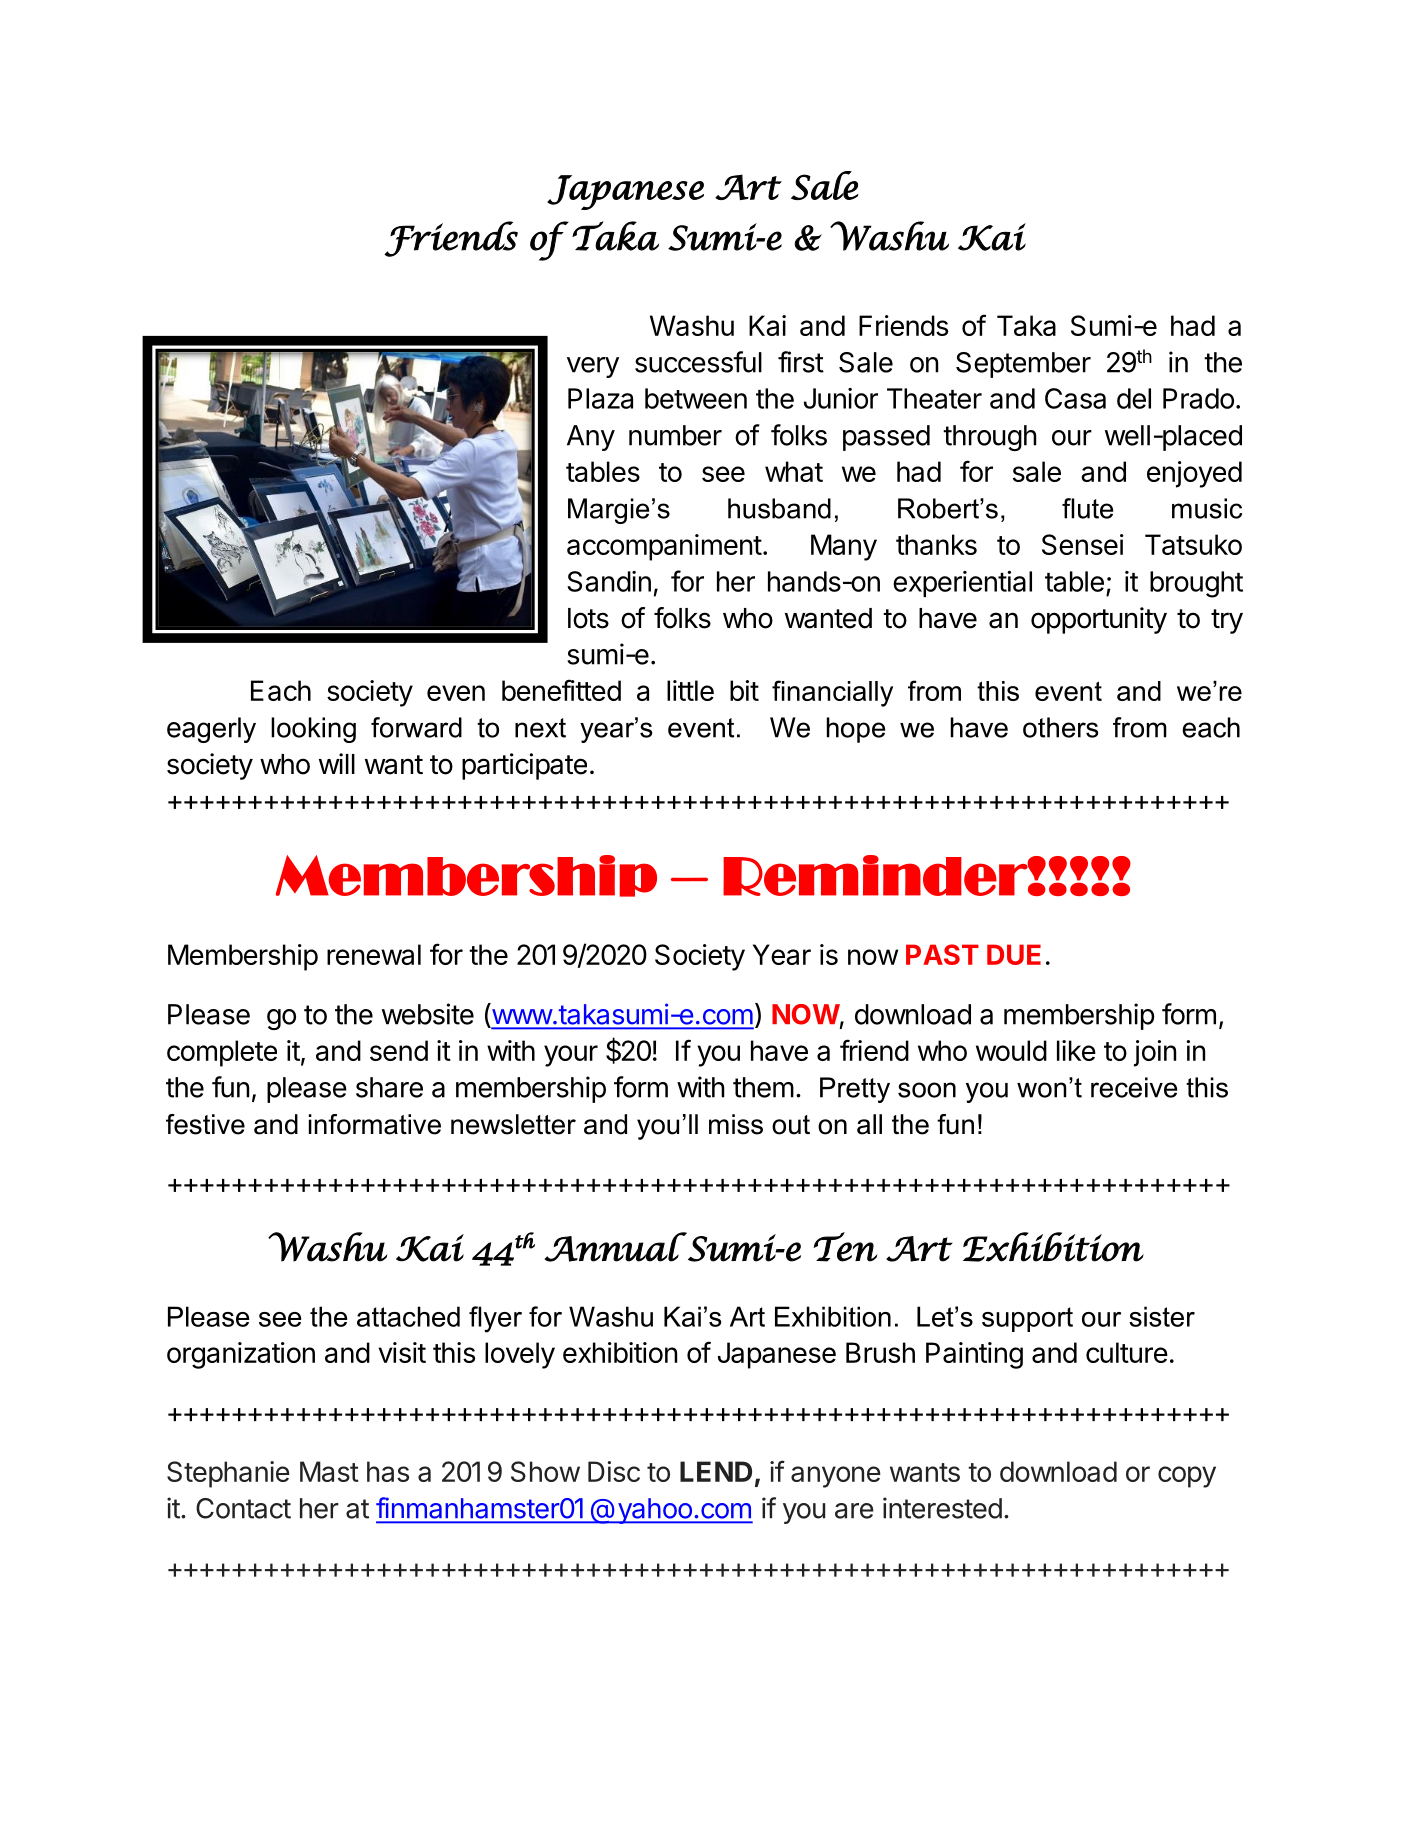 This image has height=1822, width=1408. I want to click on very, so click(593, 367).
